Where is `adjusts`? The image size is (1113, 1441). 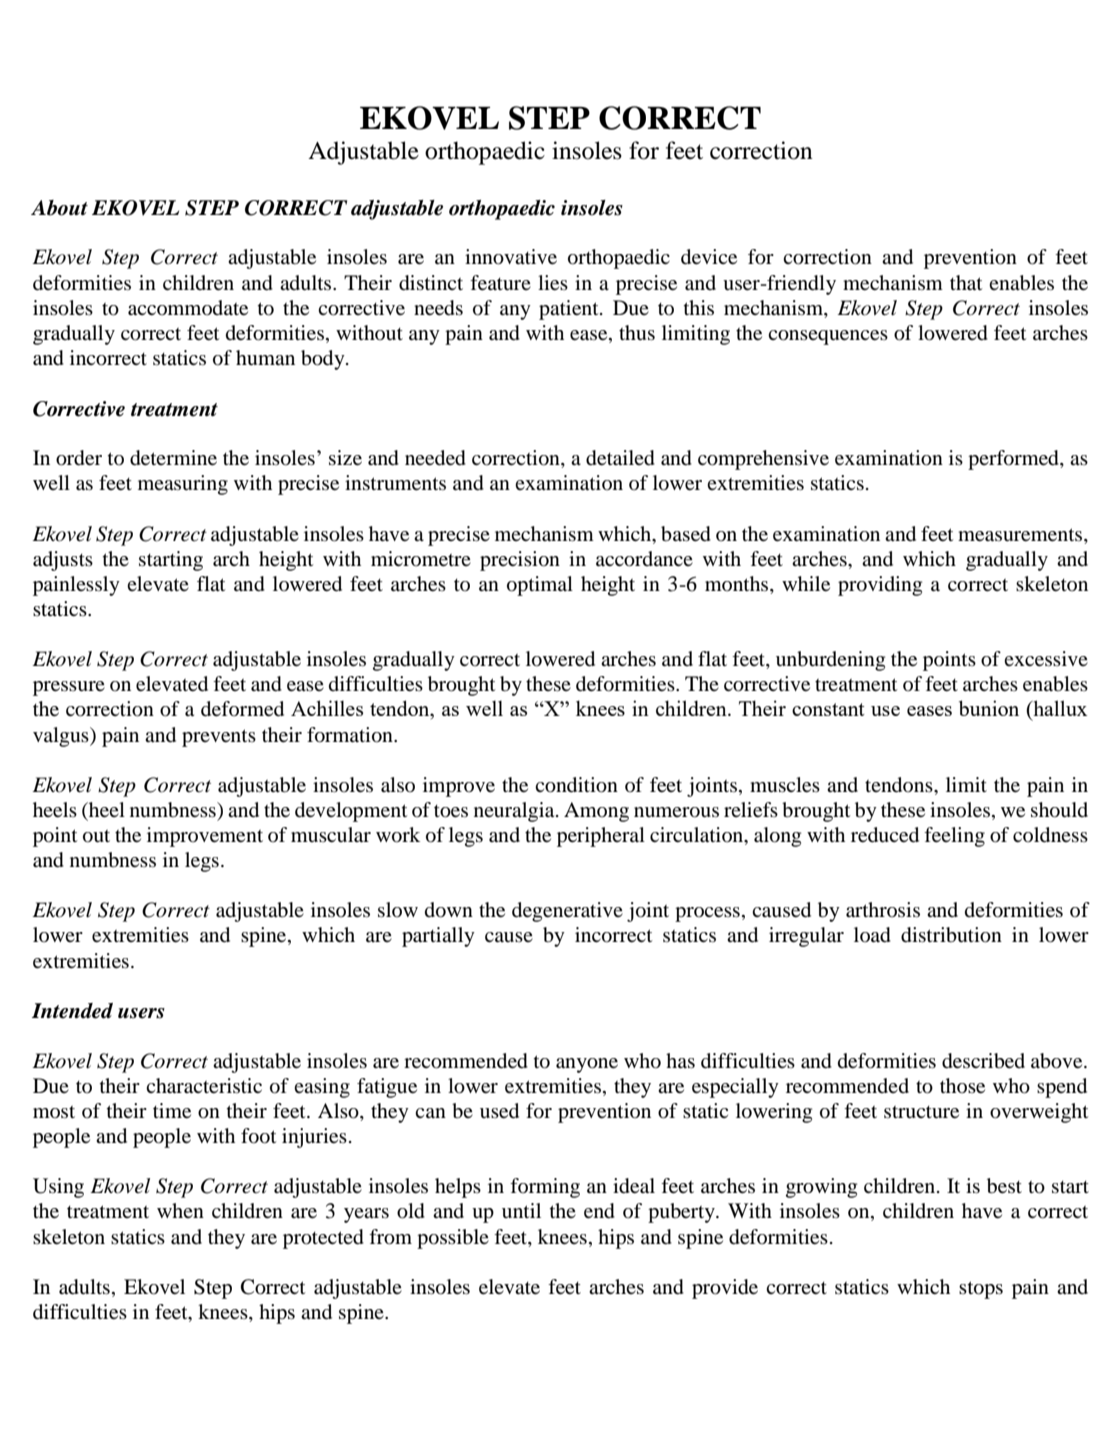
adjusts is located at coordinates (63, 561).
